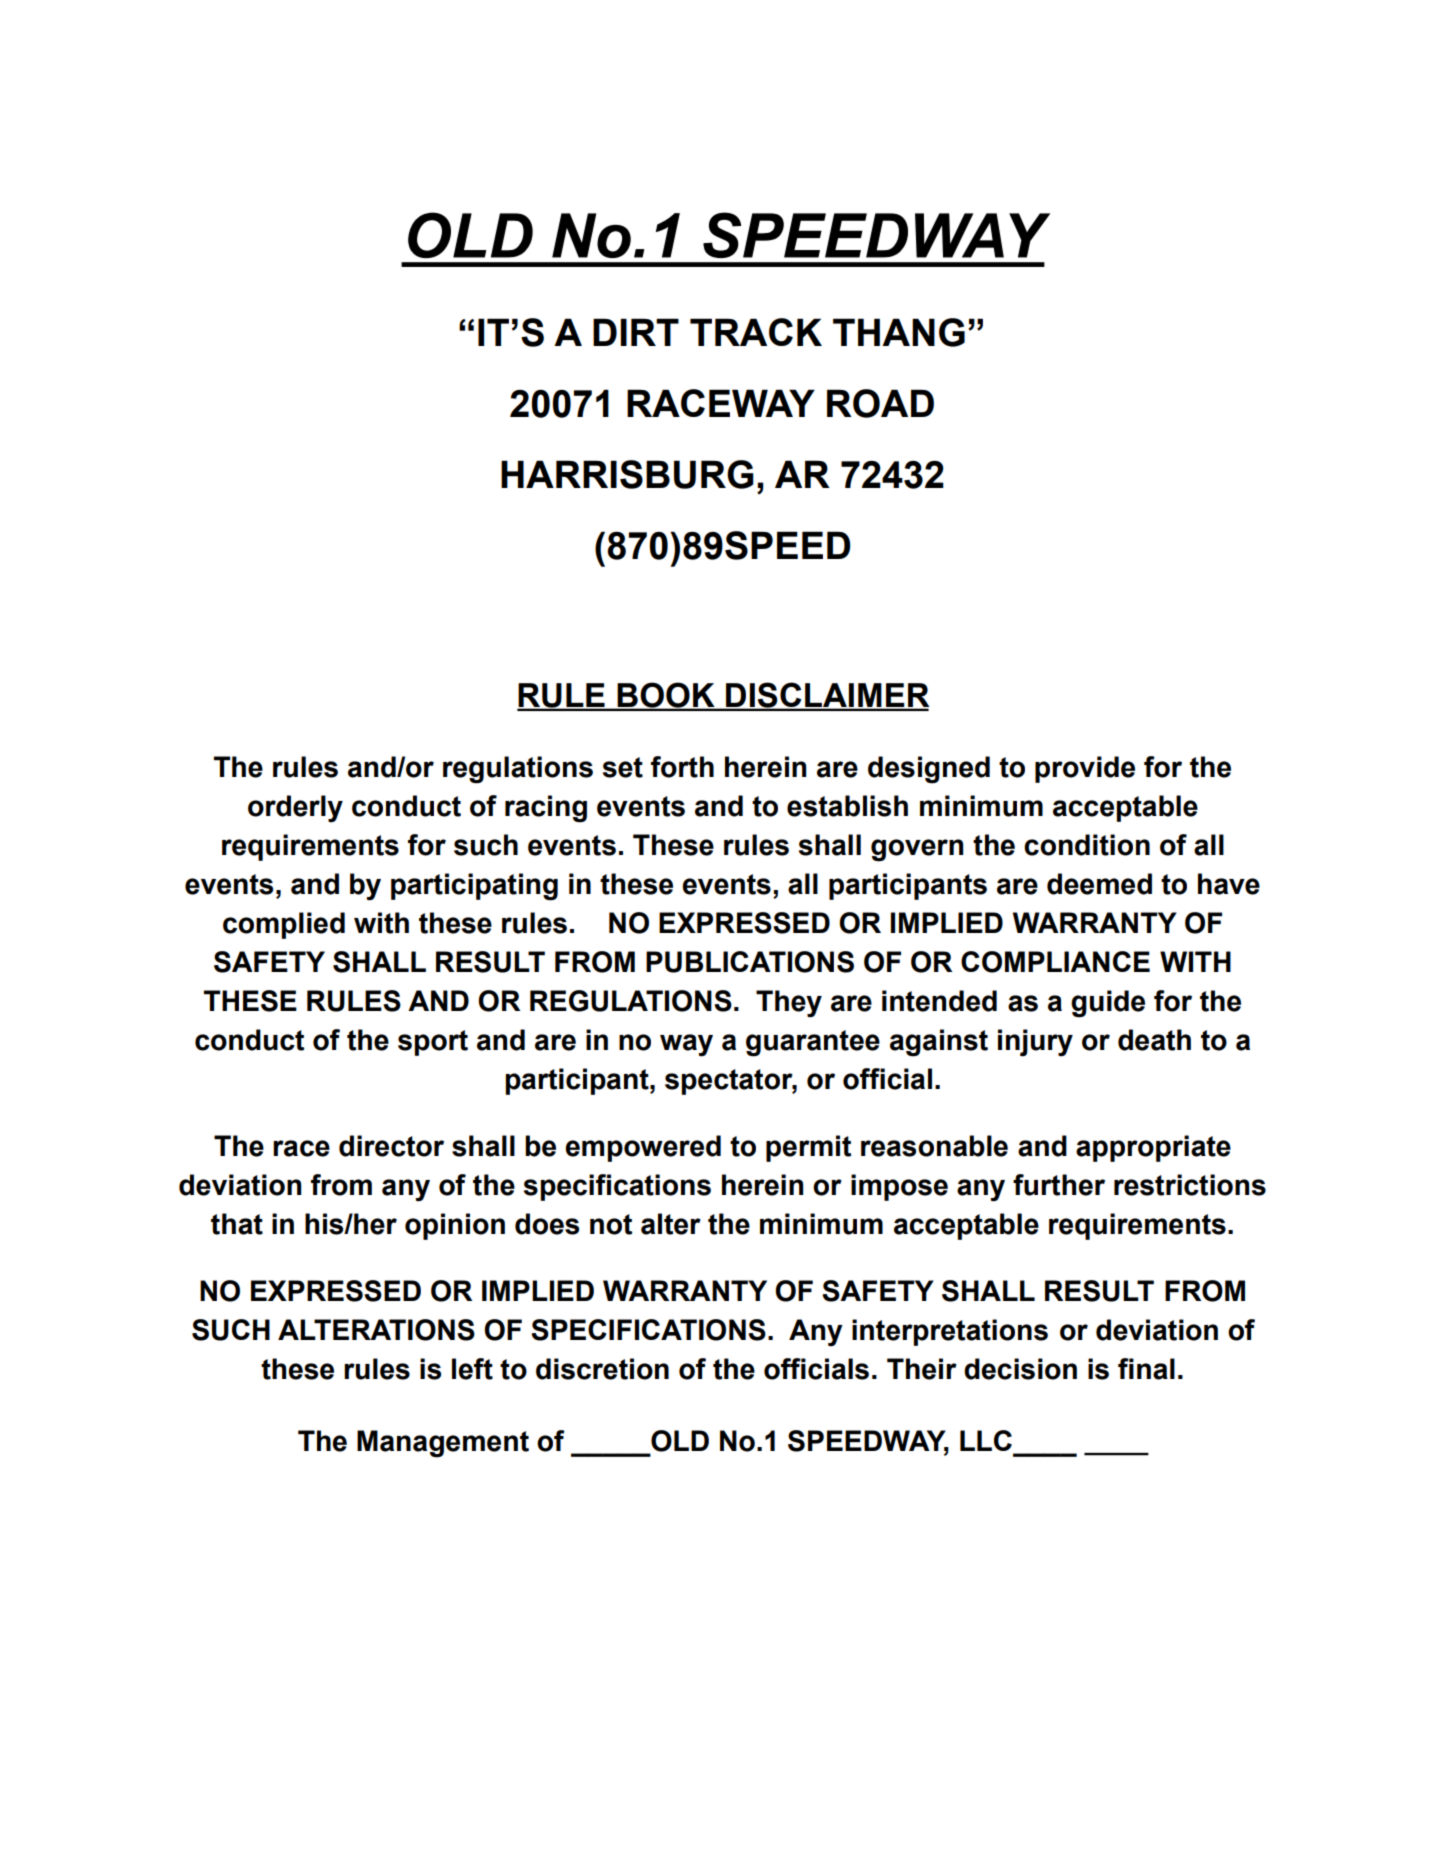  What do you see at coordinates (899, 332) in the image?
I see `THANG` at bounding box center [899, 332].
